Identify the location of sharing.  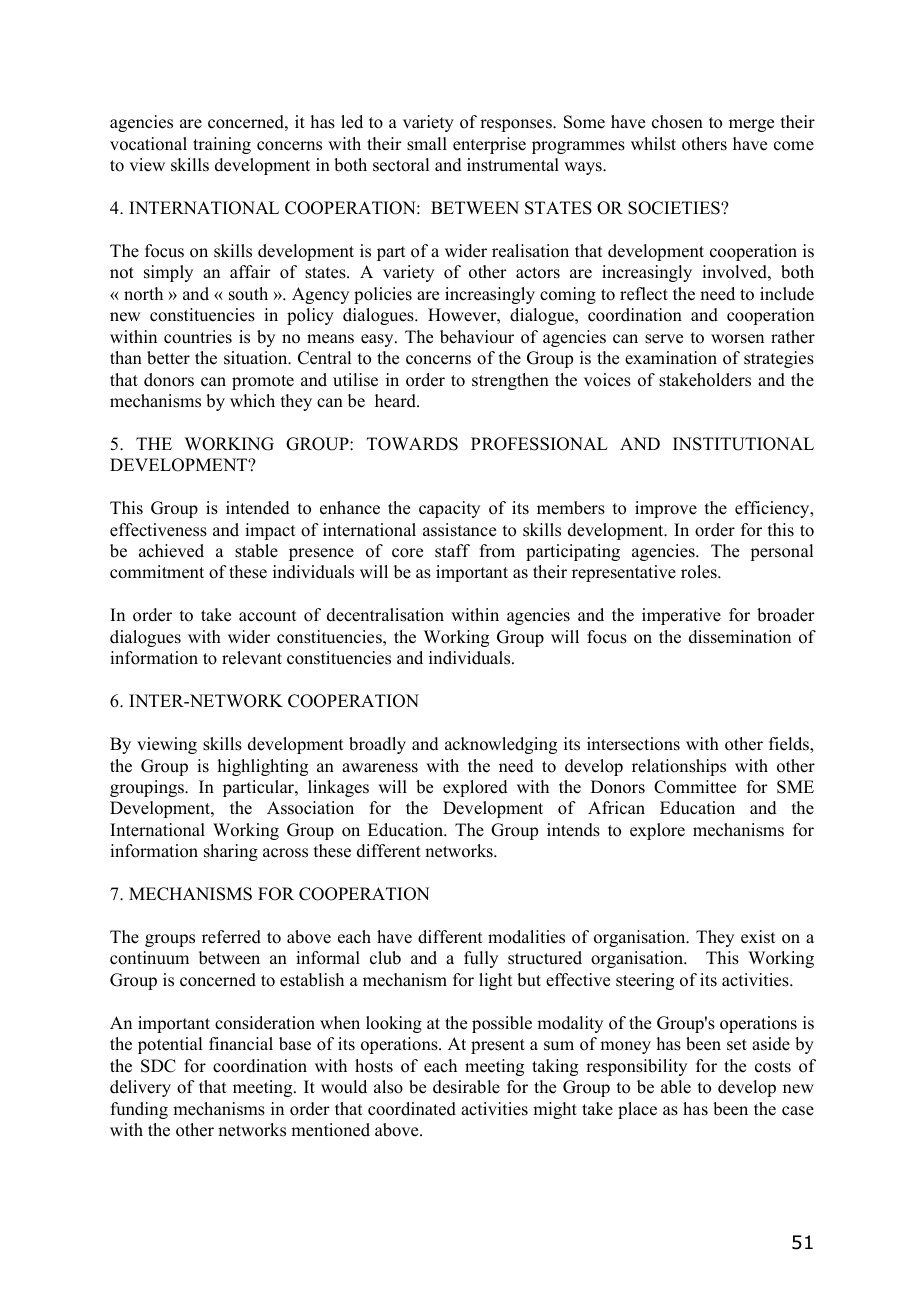
(231, 852).
